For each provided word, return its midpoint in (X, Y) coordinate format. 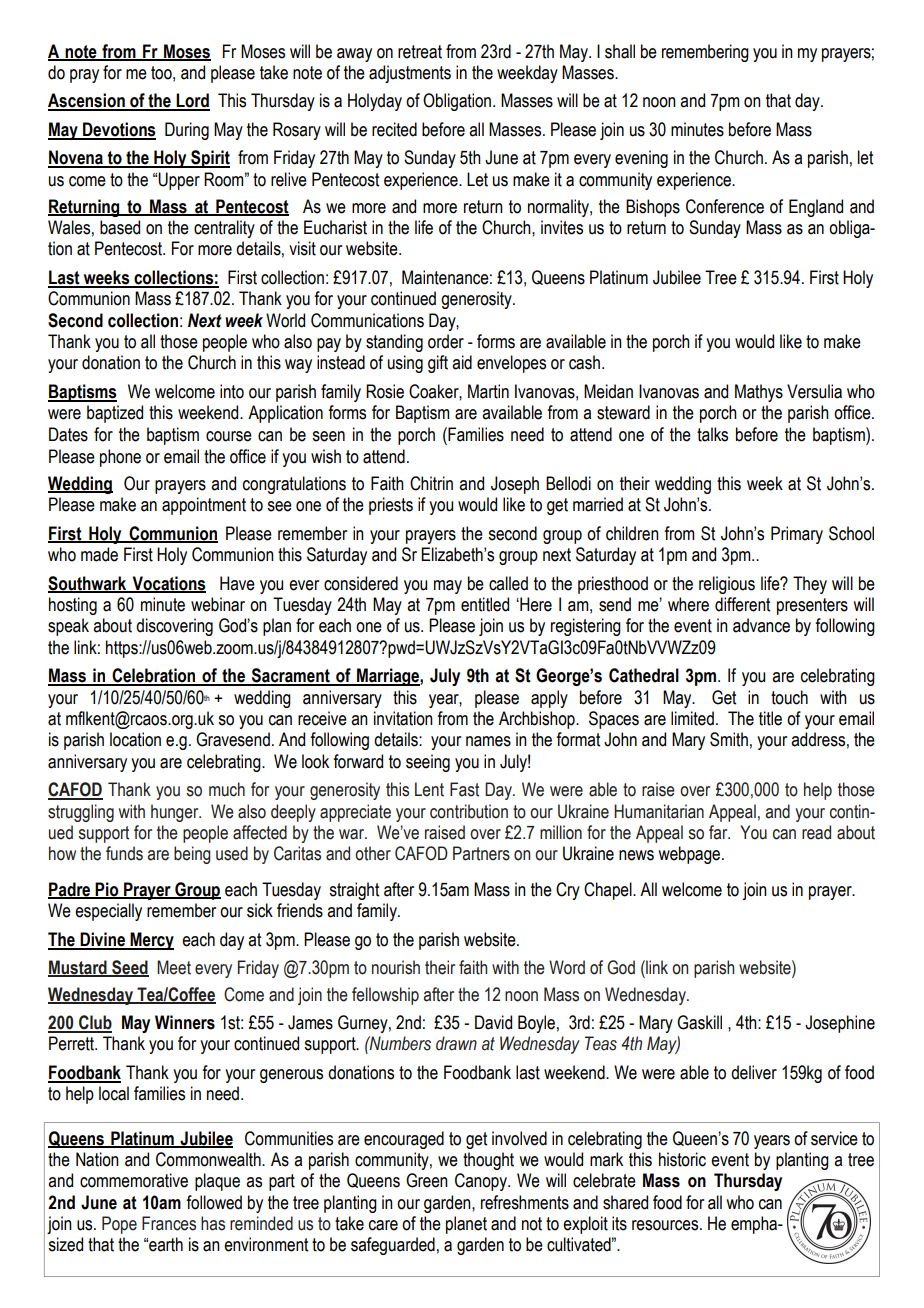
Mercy (151, 941)
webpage (689, 855)
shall (620, 51)
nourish (396, 967)
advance (761, 625)
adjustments (410, 74)
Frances (169, 1223)
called (508, 583)
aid (462, 362)
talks (712, 434)
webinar (218, 604)
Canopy (482, 1182)
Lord (192, 101)
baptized (115, 414)
